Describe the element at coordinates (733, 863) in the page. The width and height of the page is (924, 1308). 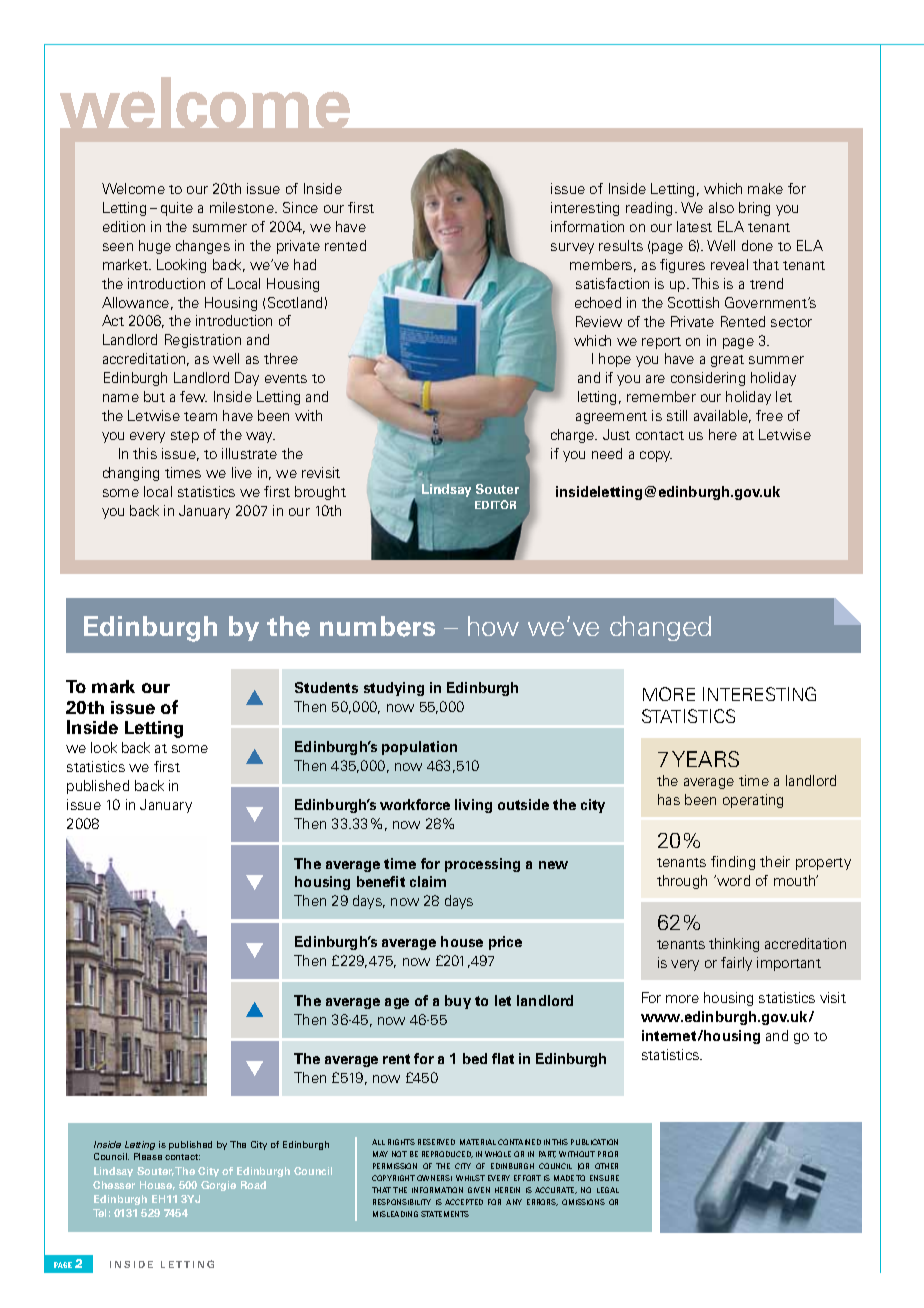
I see `finding` at that location.
